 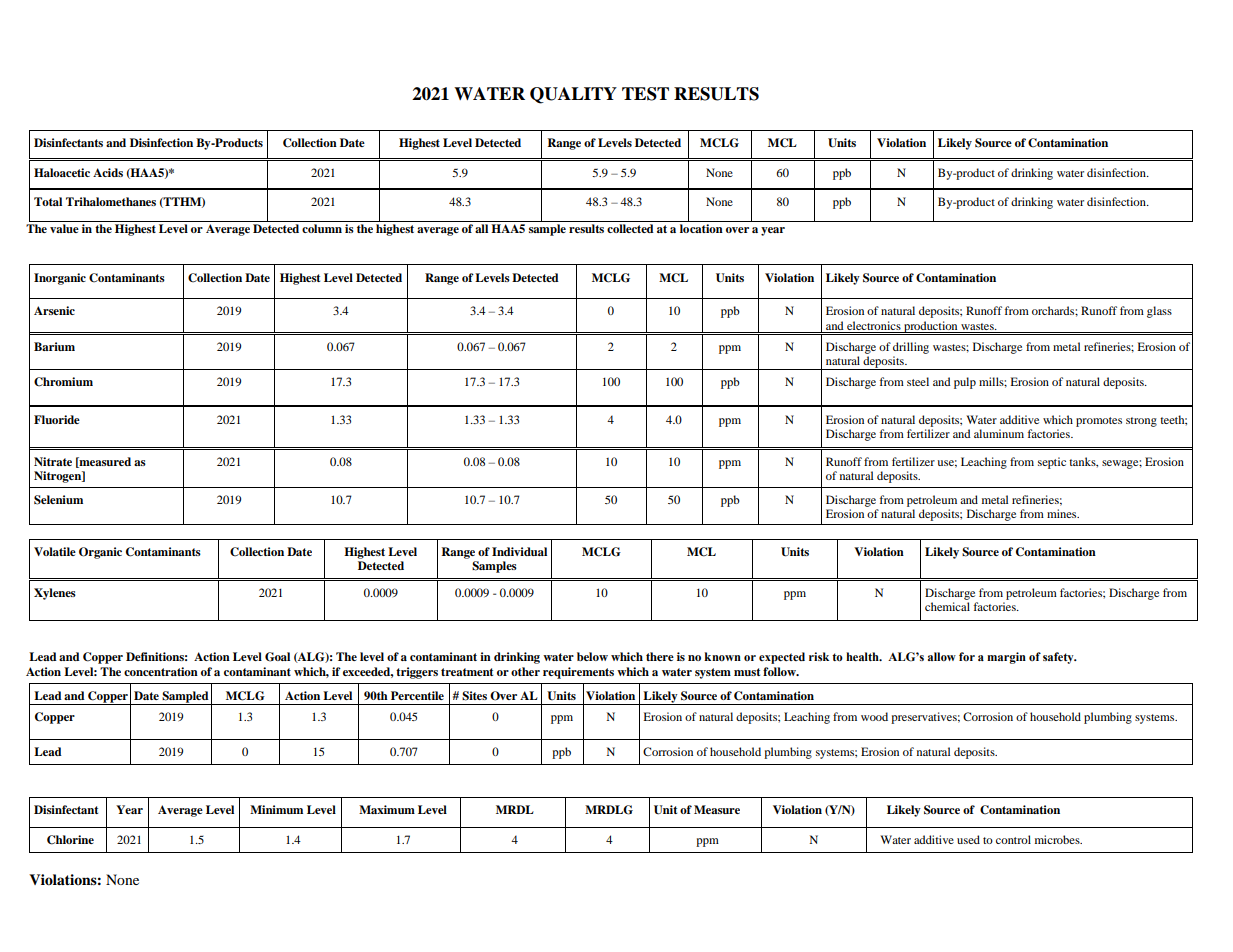 What do you see at coordinates (645, 94) in the screenshot?
I see `TEST` at bounding box center [645, 94].
